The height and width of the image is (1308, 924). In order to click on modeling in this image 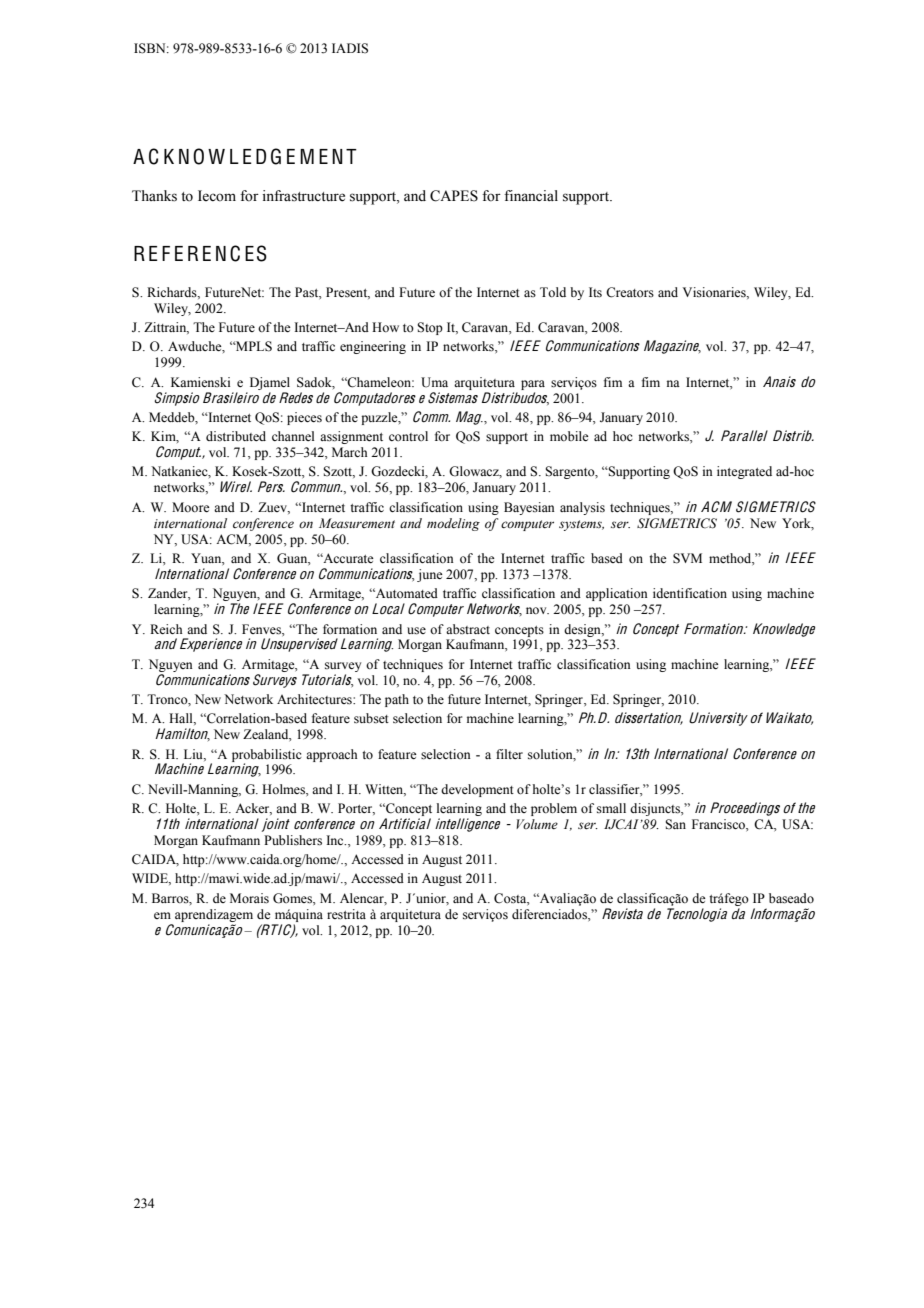, I will do `click(453, 524)`.
